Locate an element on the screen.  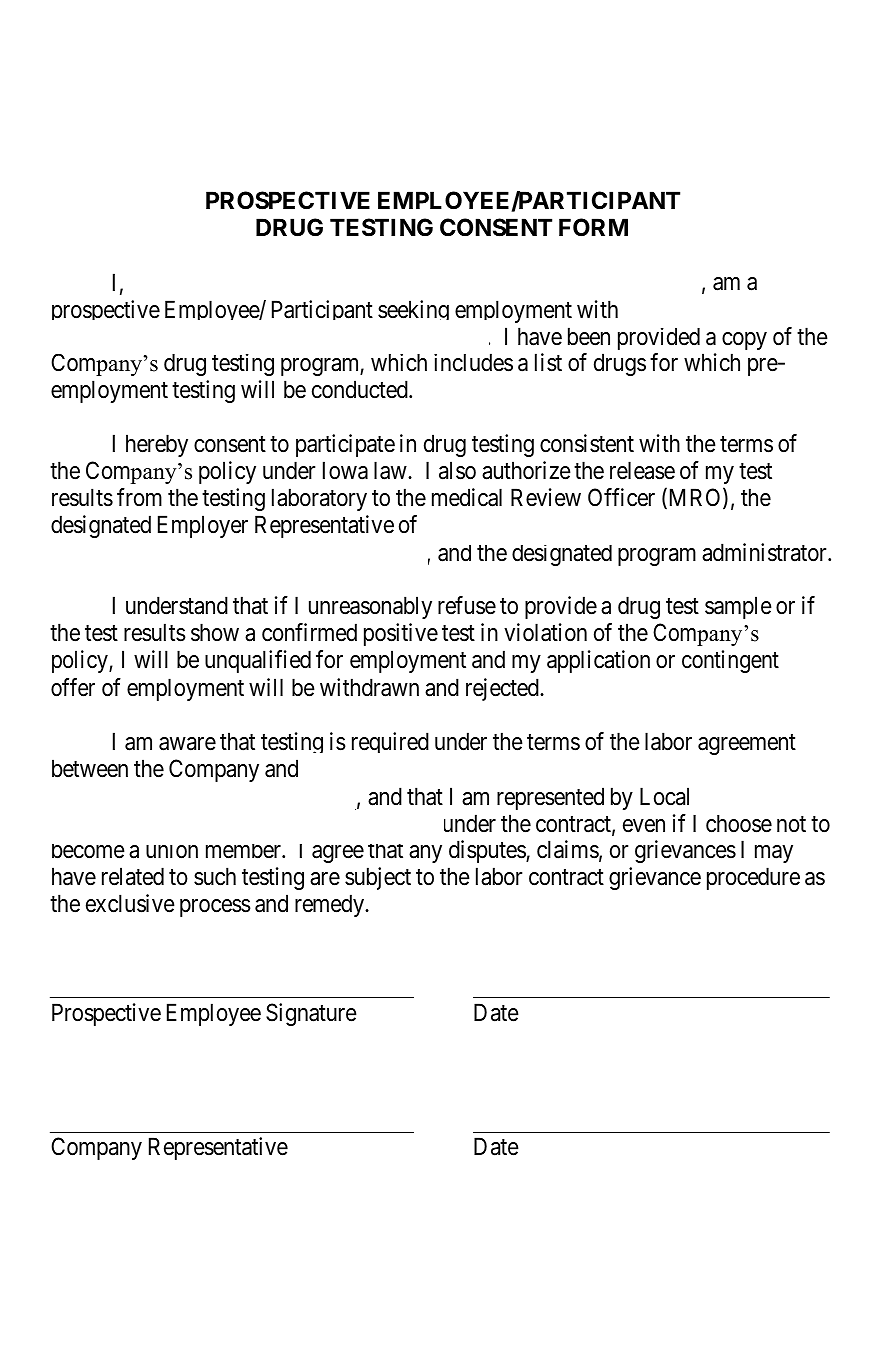
union is located at coordinates (172, 852).
